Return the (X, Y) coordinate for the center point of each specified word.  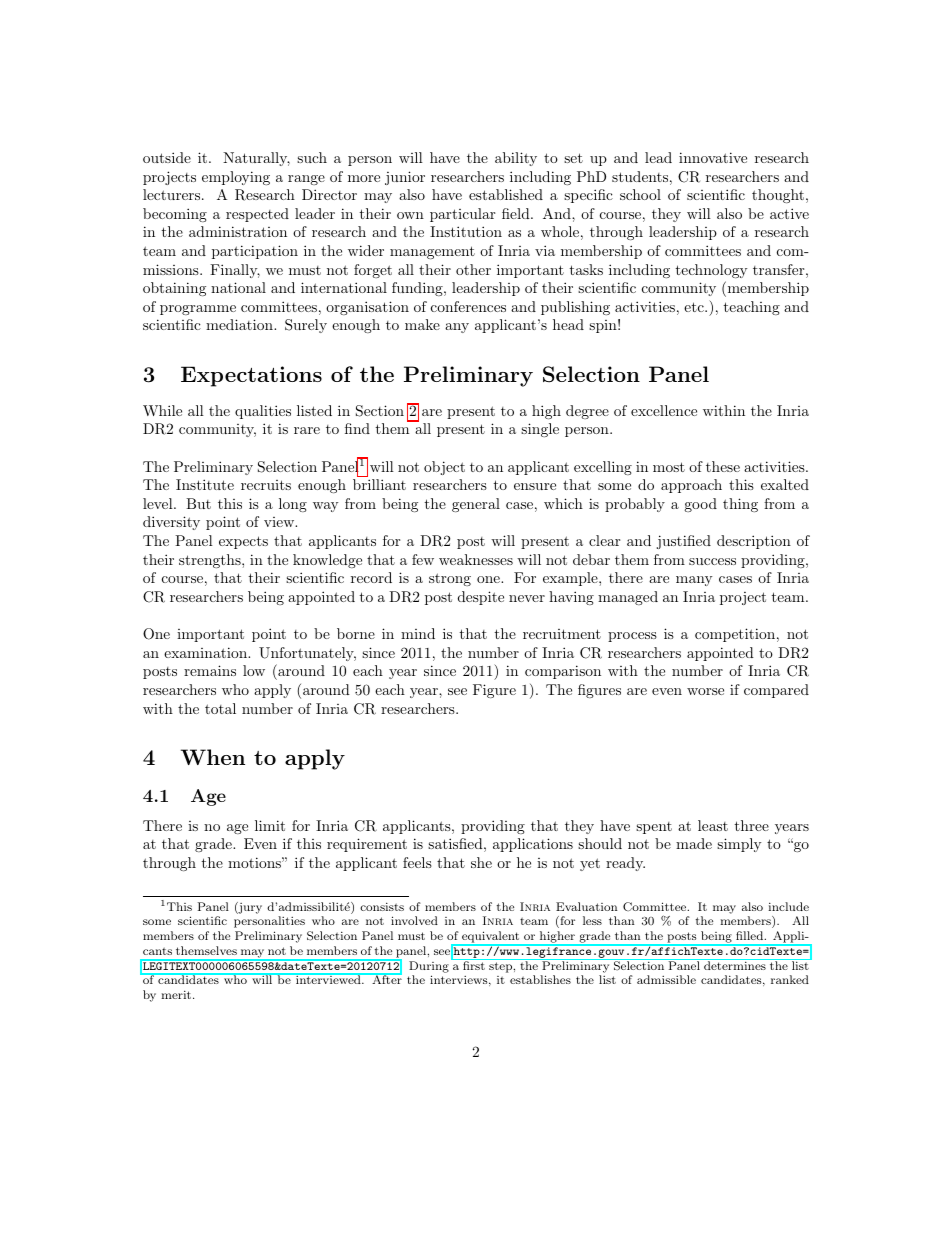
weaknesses (476, 559)
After (386, 979)
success (712, 561)
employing (236, 178)
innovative (713, 157)
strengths (211, 561)
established (506, 194)
